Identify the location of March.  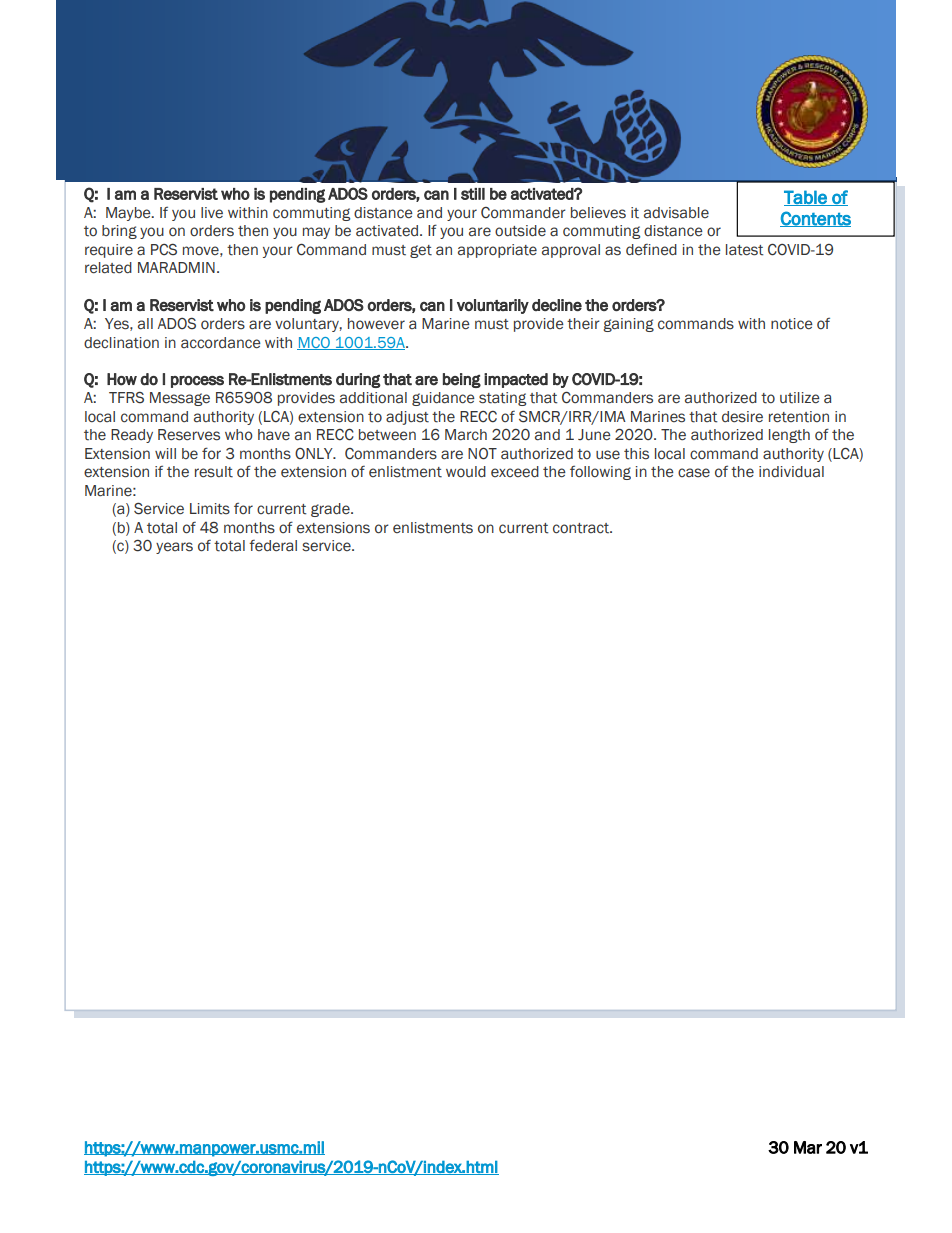
(466, 435).
